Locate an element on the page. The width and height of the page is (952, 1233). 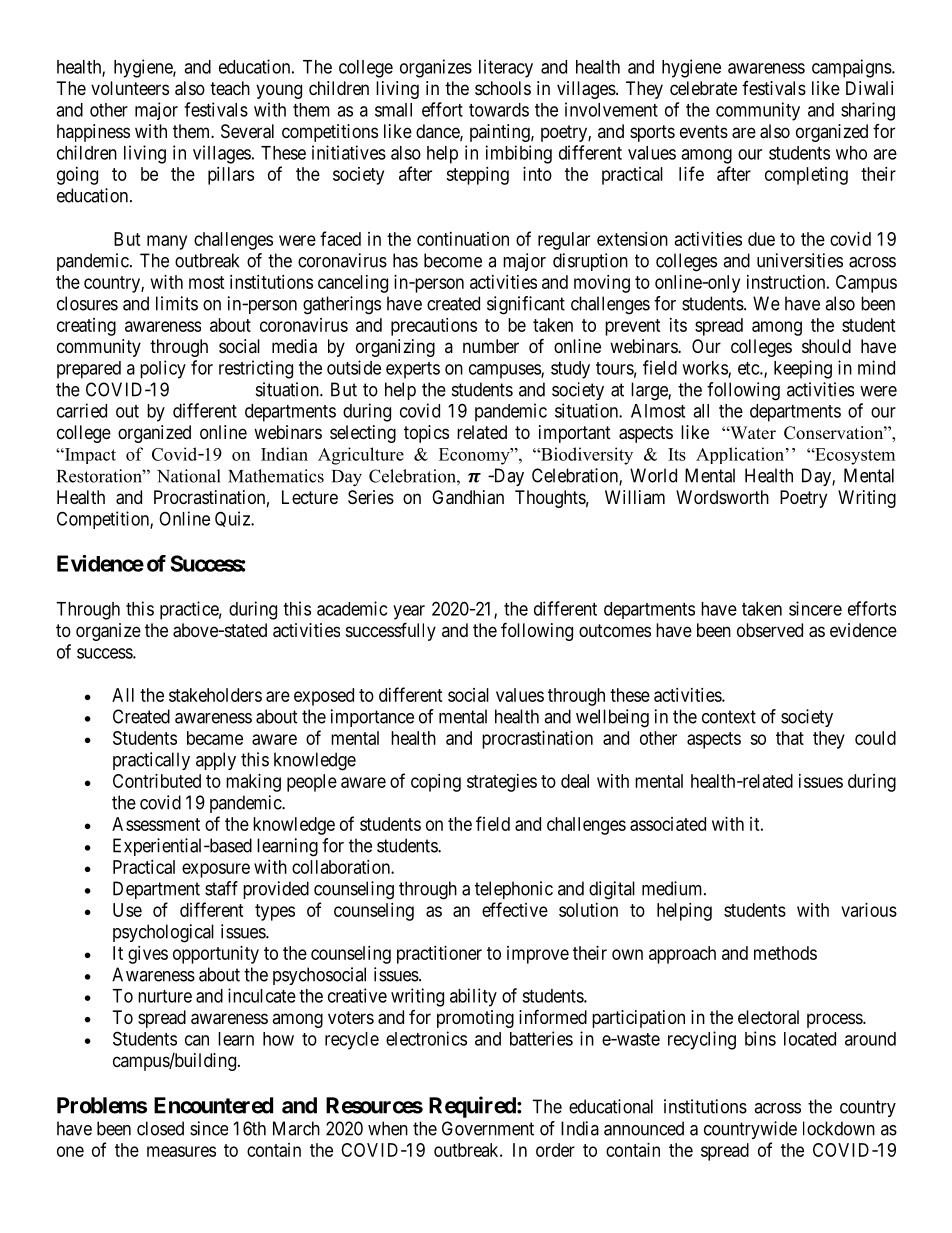
various is located at coordinates (869, 910).
